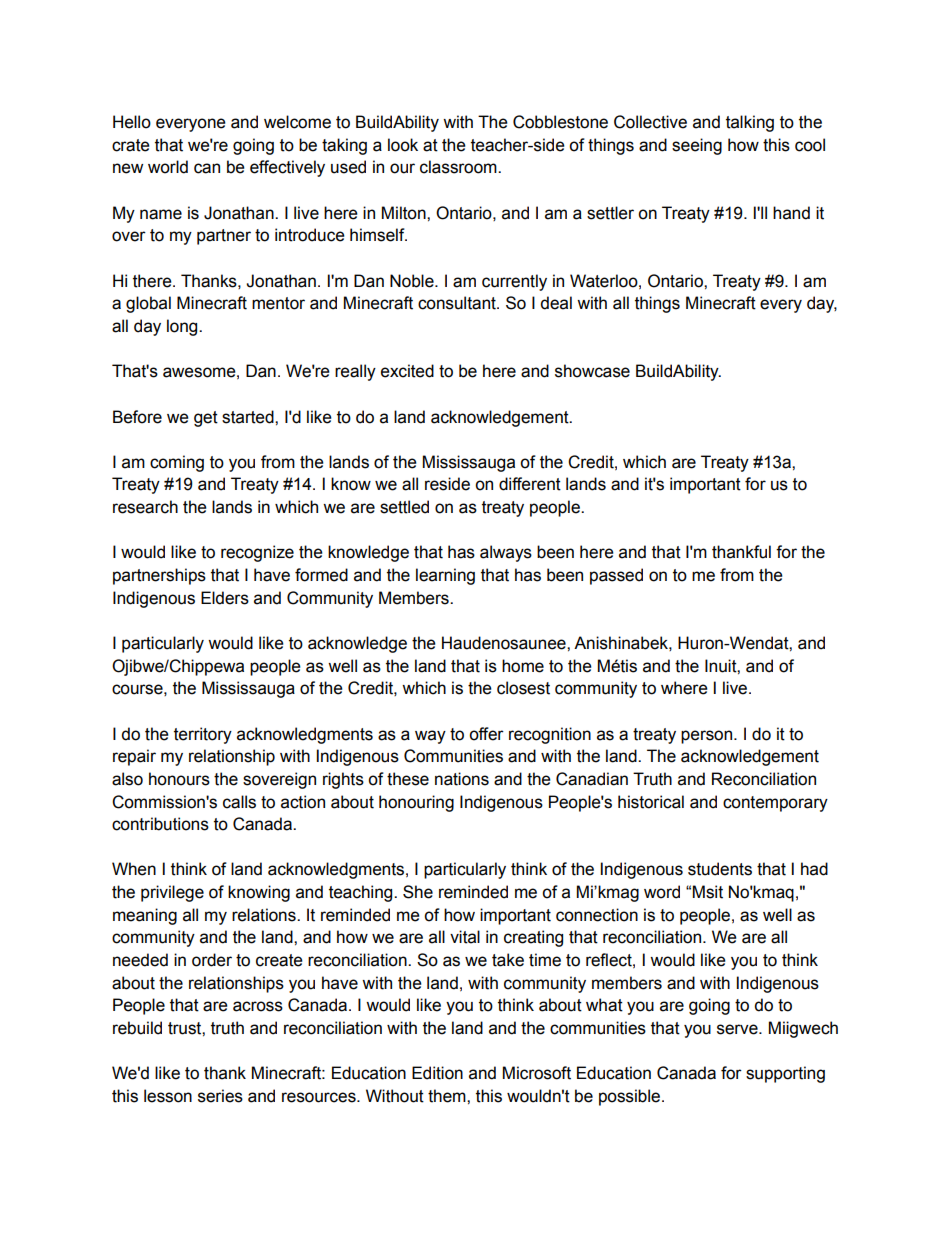 Image resolution: width=952 pixels, height=1233 pixels. Describe the element at coordinates (785, 1074) in the page. I see `supporting` at that location.
